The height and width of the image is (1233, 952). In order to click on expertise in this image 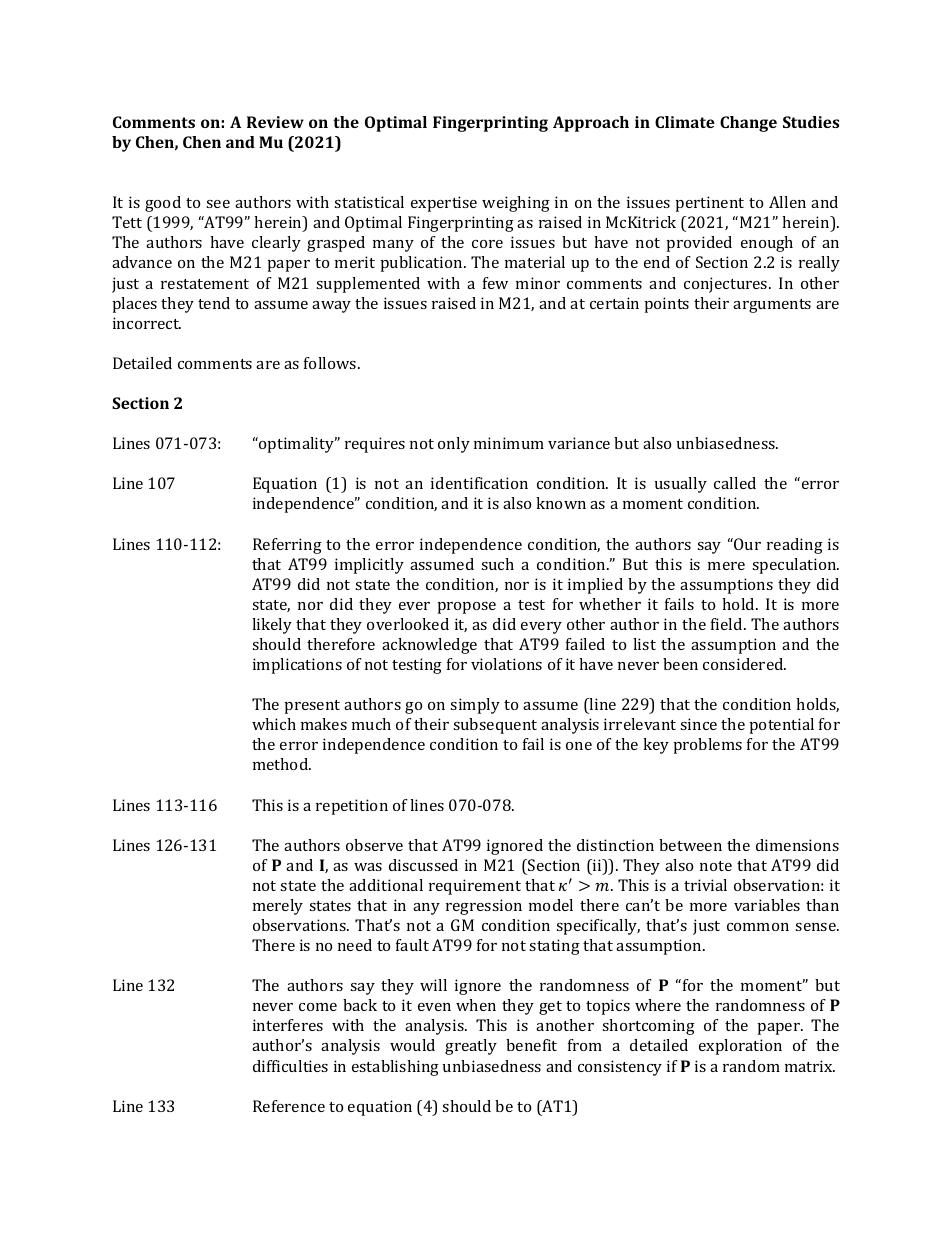, I will do `click(444, 204)`.
